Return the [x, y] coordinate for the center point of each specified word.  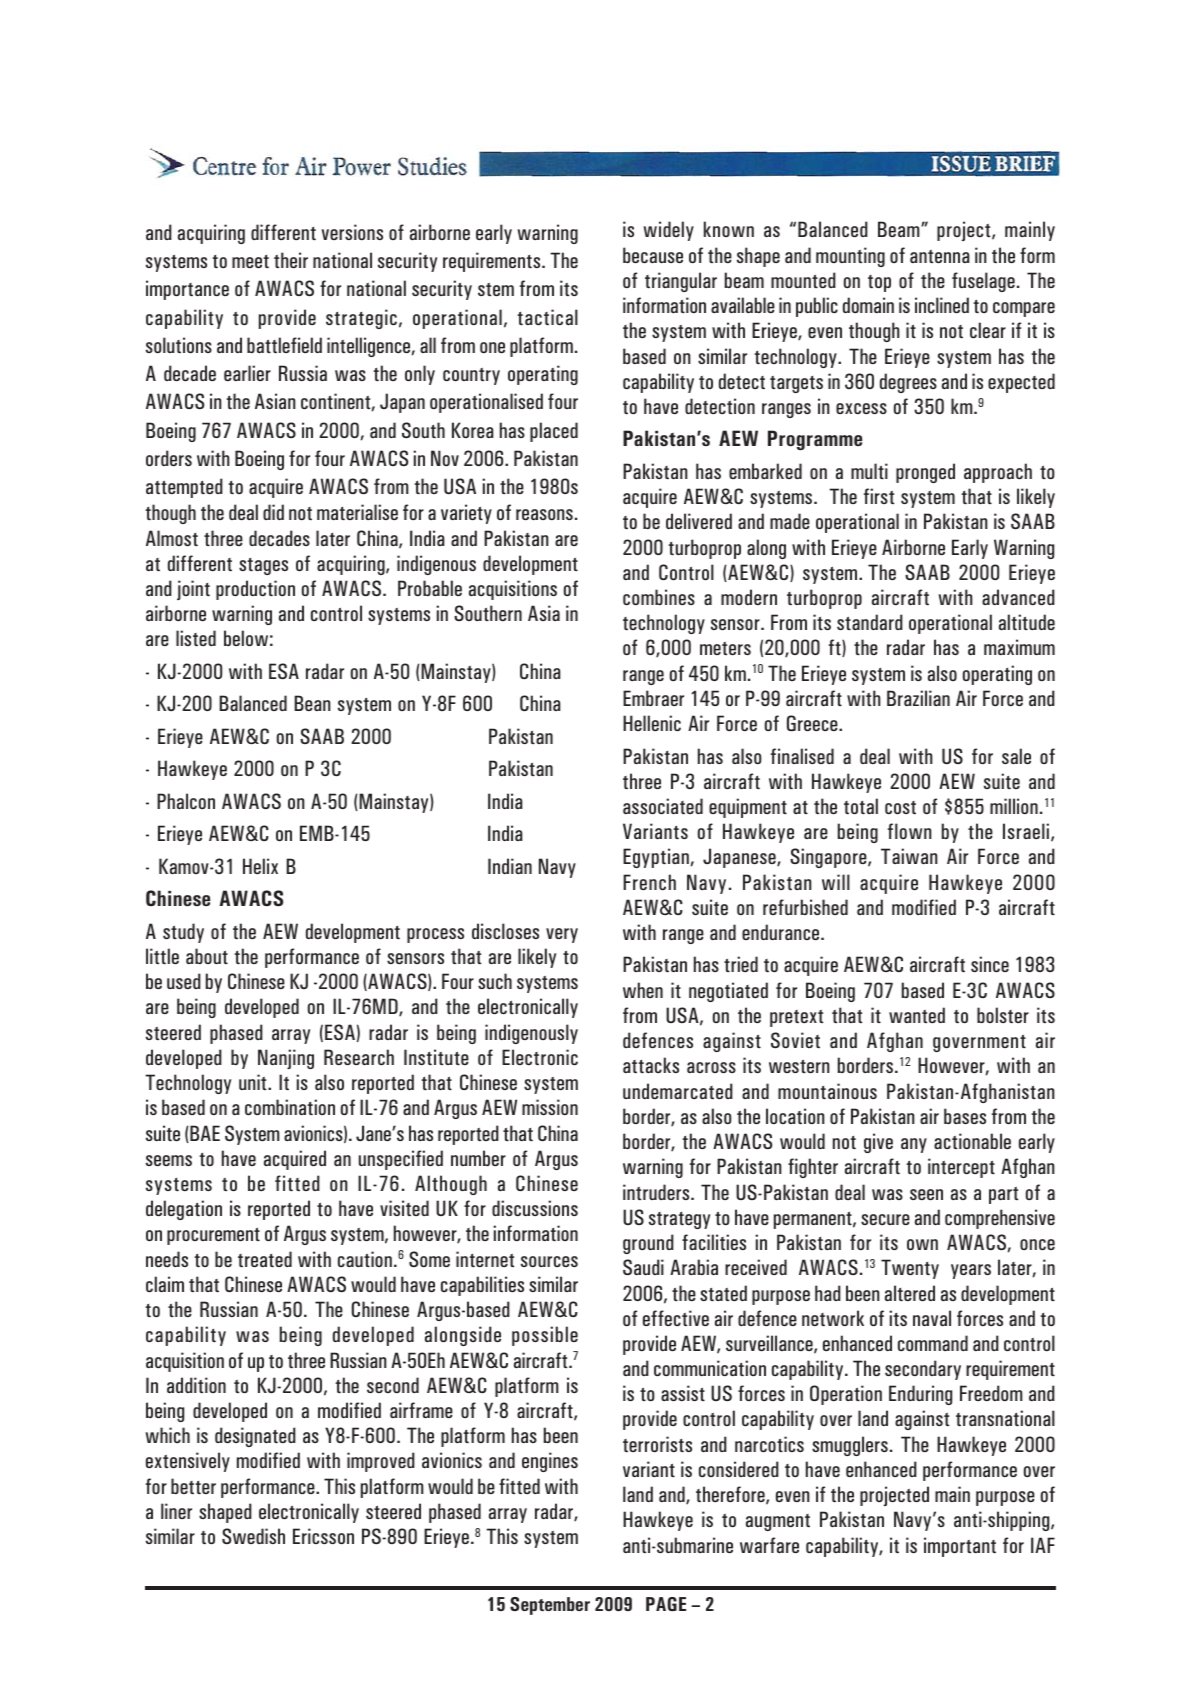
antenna [940, 256]
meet [250, 261]
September [550, 1606]
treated [265, 1259]
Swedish [253, 1536]
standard [870, 622]
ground [648, 1244]
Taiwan [909, 856]
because [653, 255]
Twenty [910, 1269]
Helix [260, 866]
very [562, 935]
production [255, 590]
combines [659, 597]
